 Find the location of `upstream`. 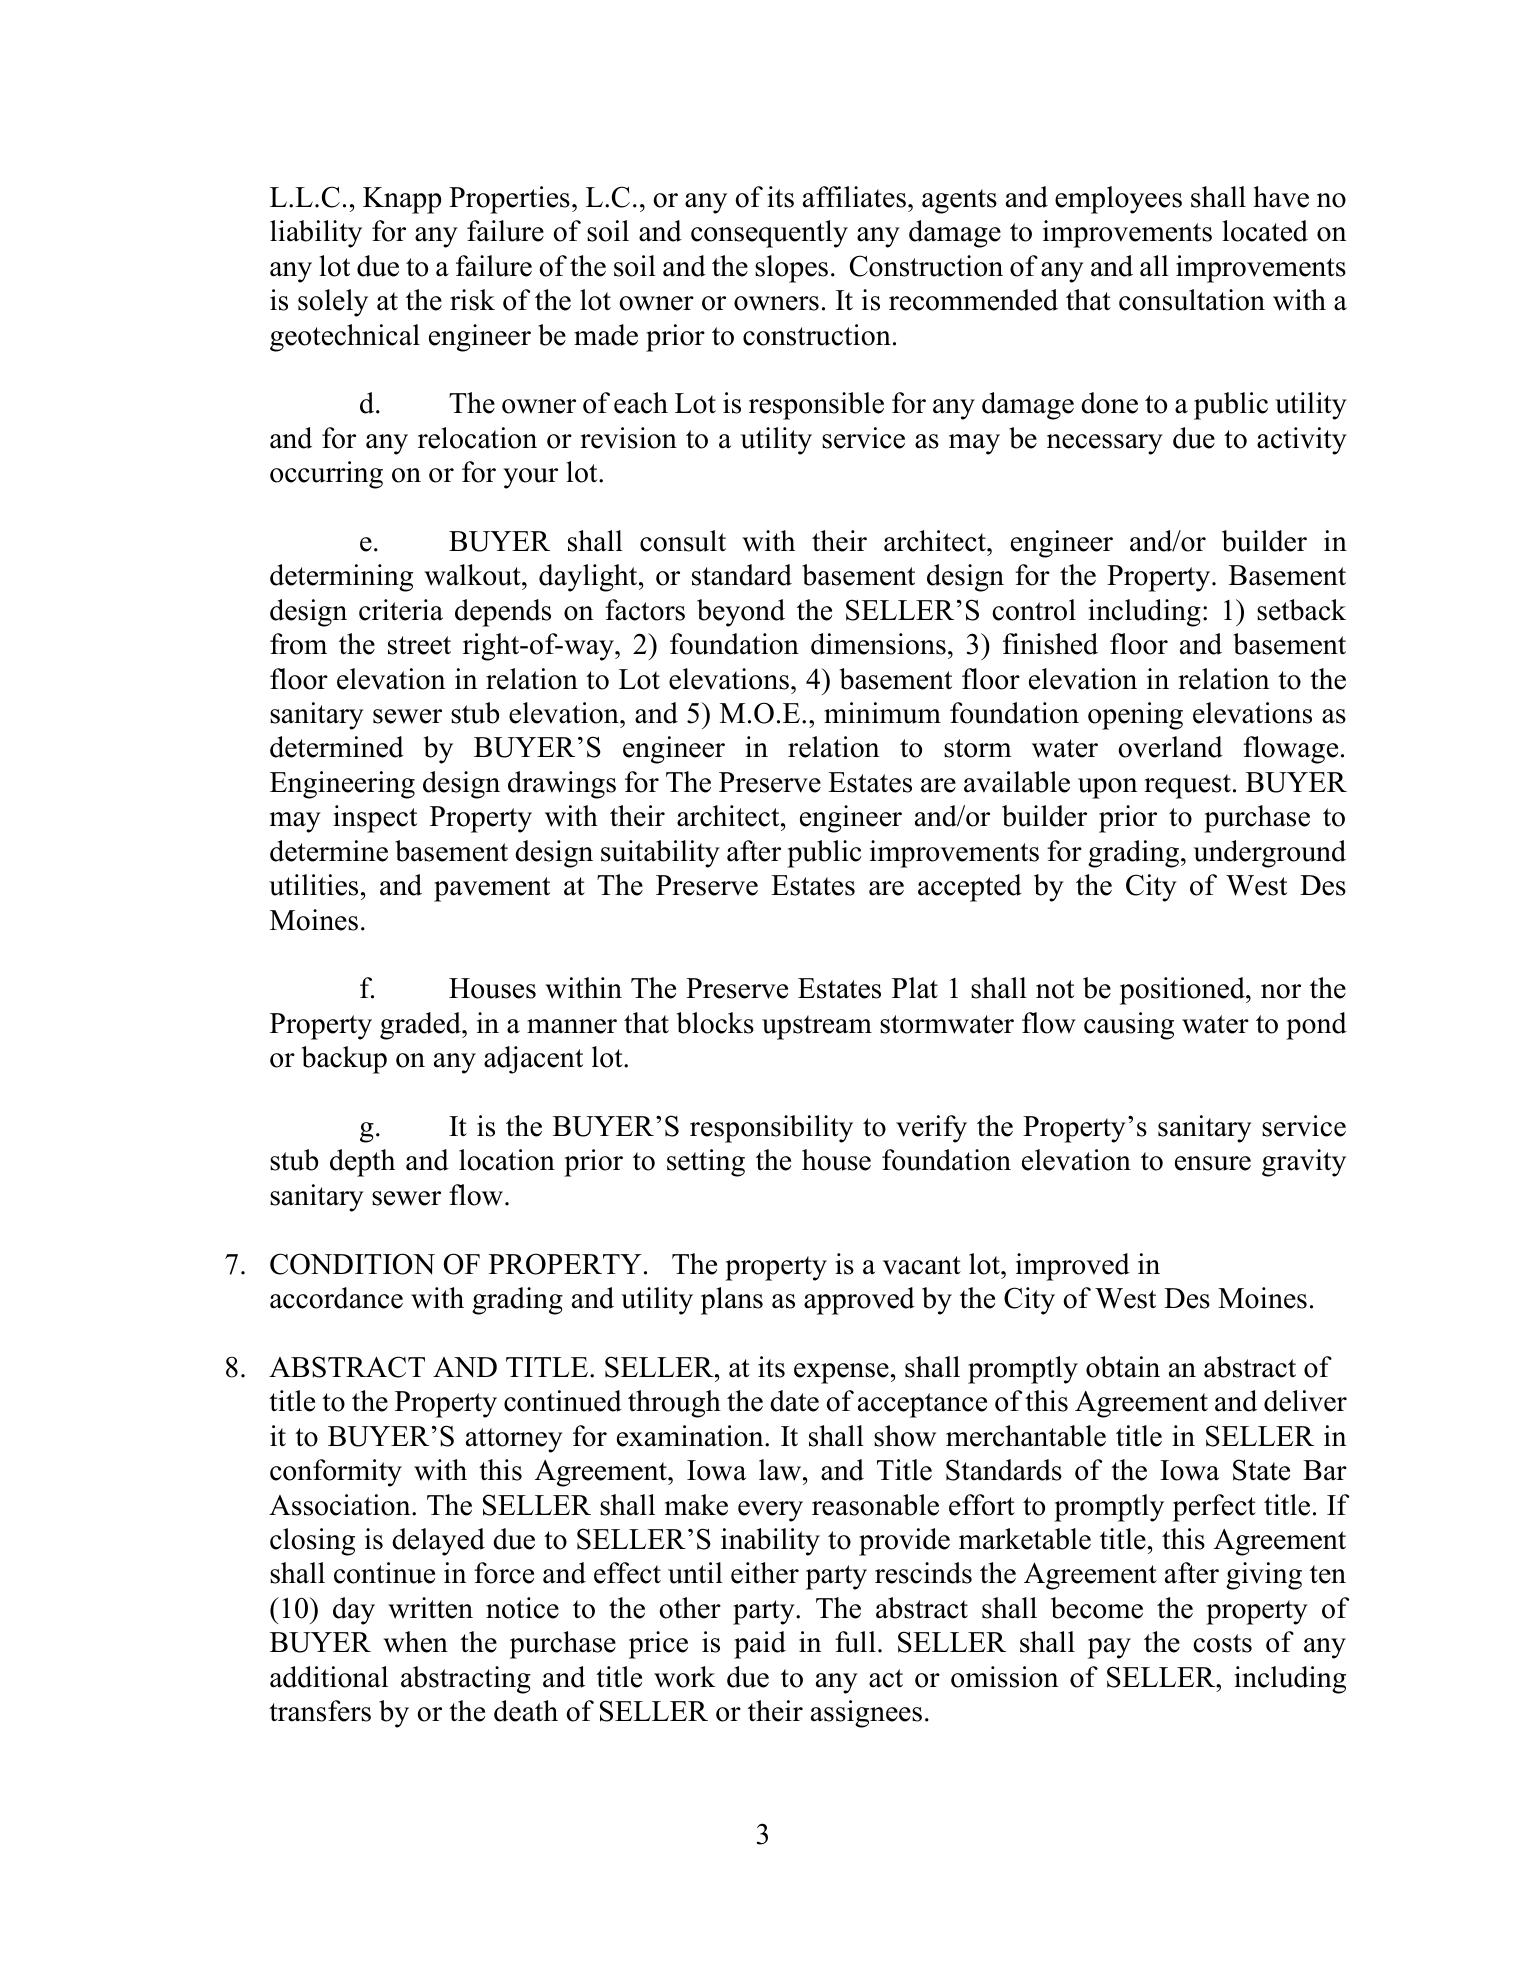

upstream is located at coordinates (817, 1027).
